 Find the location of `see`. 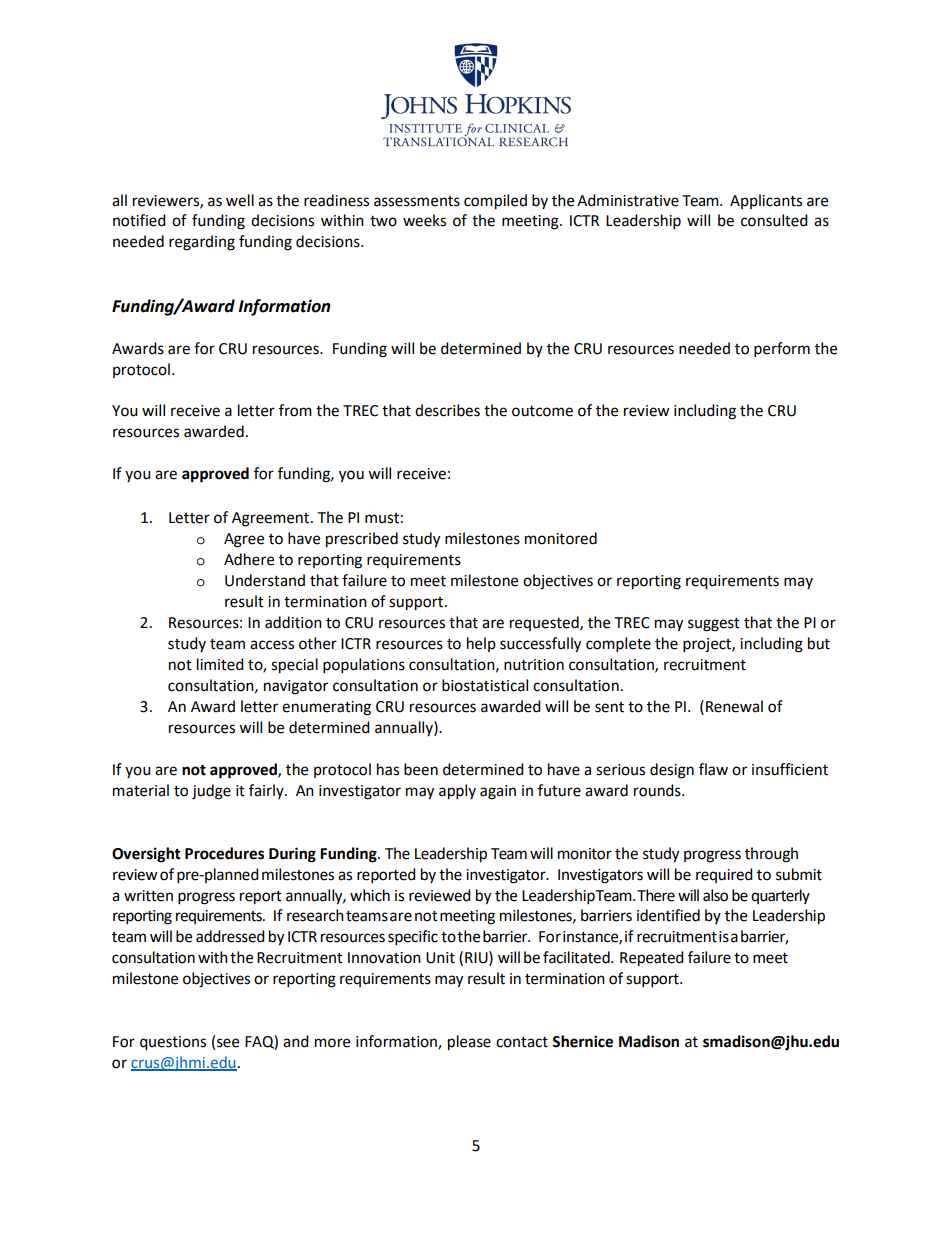

see is located at coordinates (228, 1043).
